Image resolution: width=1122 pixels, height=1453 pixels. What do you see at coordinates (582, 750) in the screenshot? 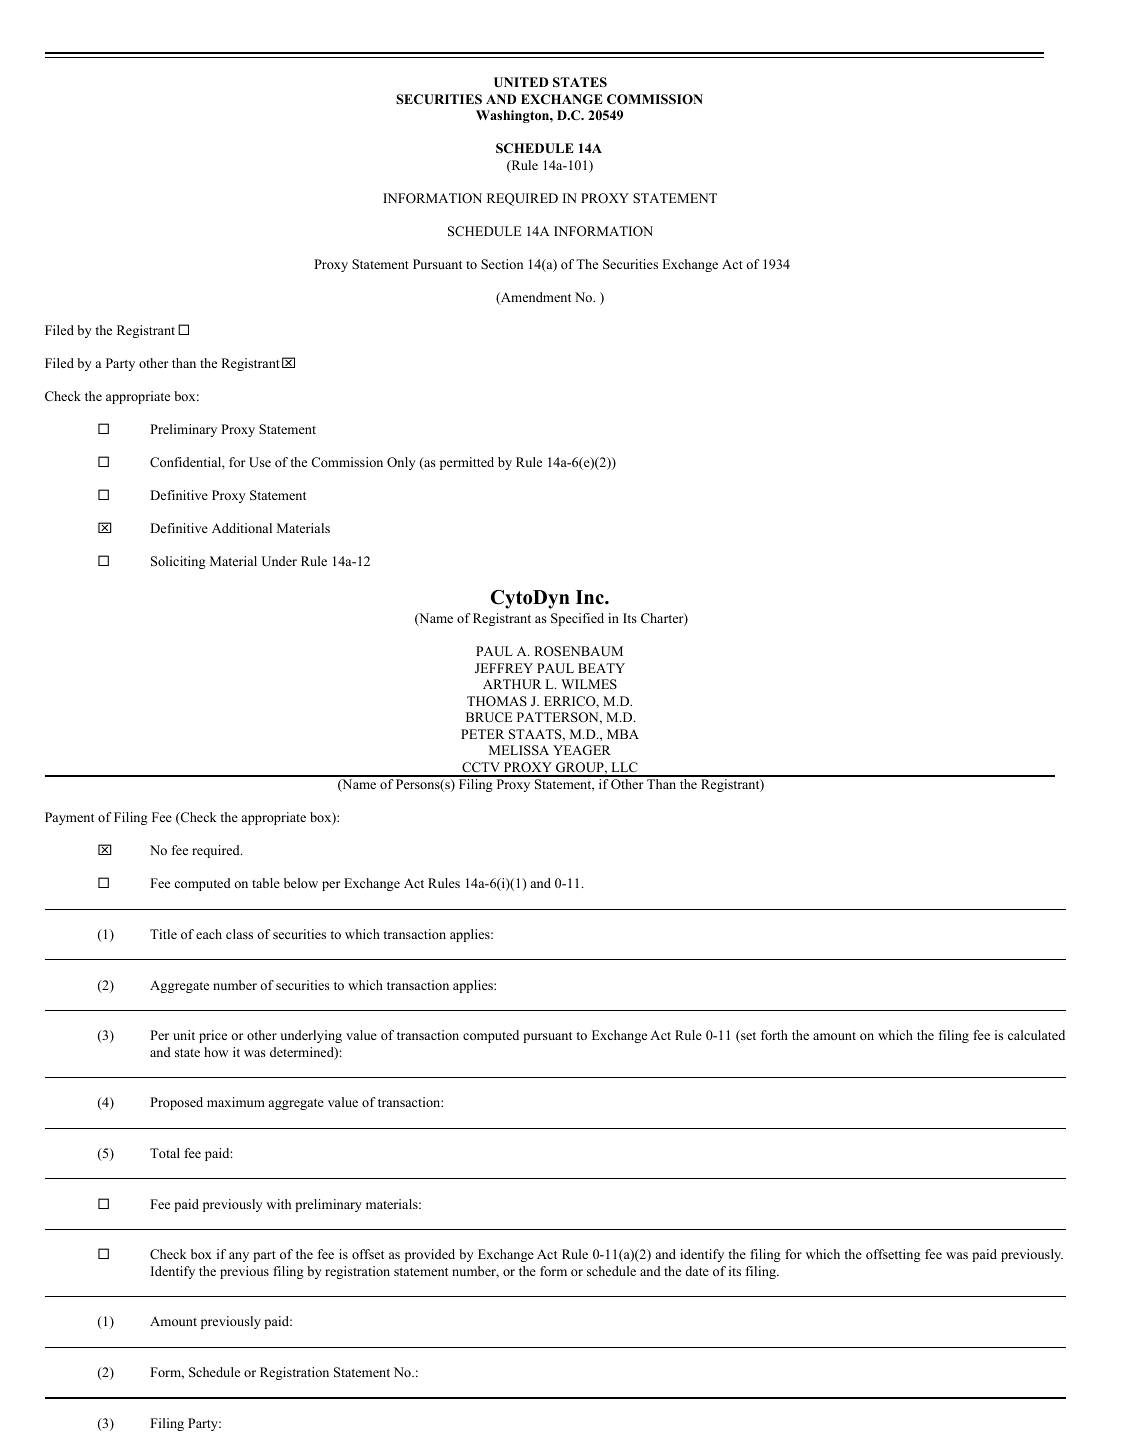
I see `YEAGER` at bounding box center [582, 750].
